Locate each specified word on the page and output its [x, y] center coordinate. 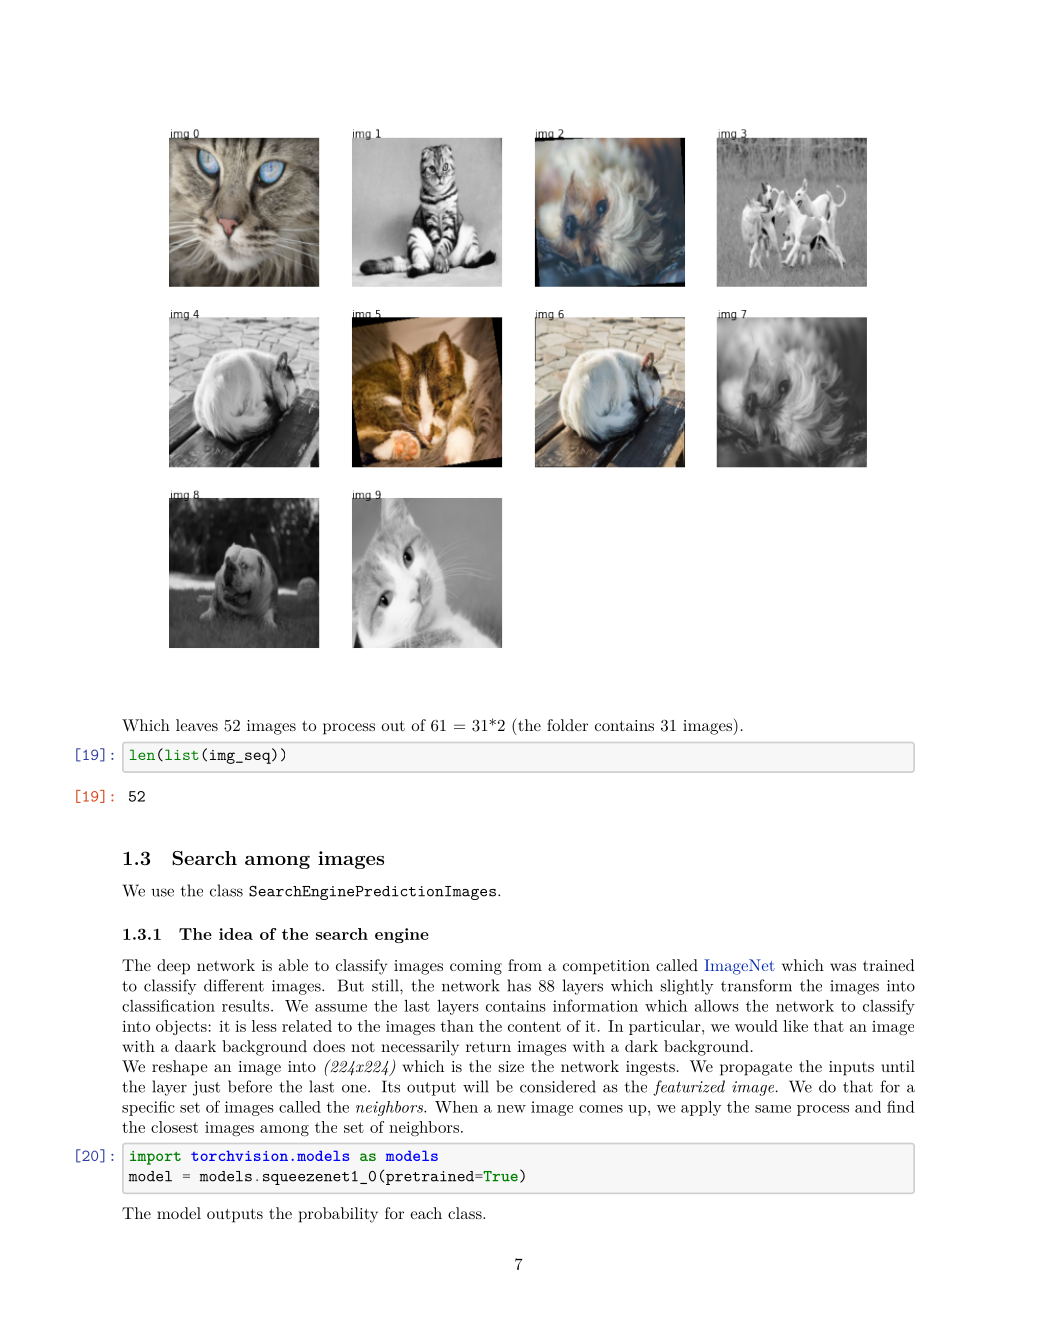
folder [567, 725]
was [843, 967]
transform [756, 985]
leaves [197, 725]
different [234, 985]
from [525, 965]
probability [338, 1215]
